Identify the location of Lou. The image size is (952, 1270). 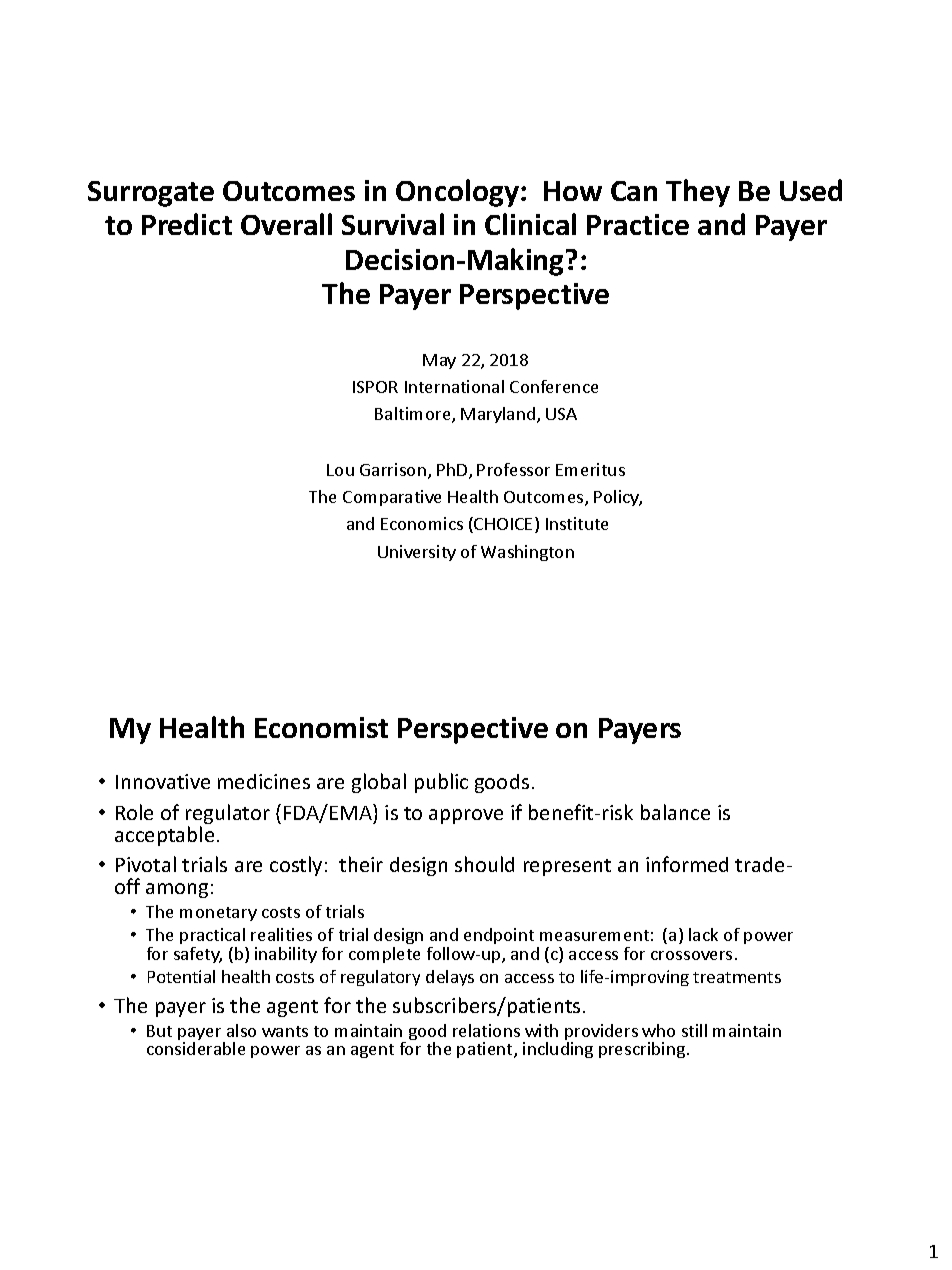
(340, 470).
